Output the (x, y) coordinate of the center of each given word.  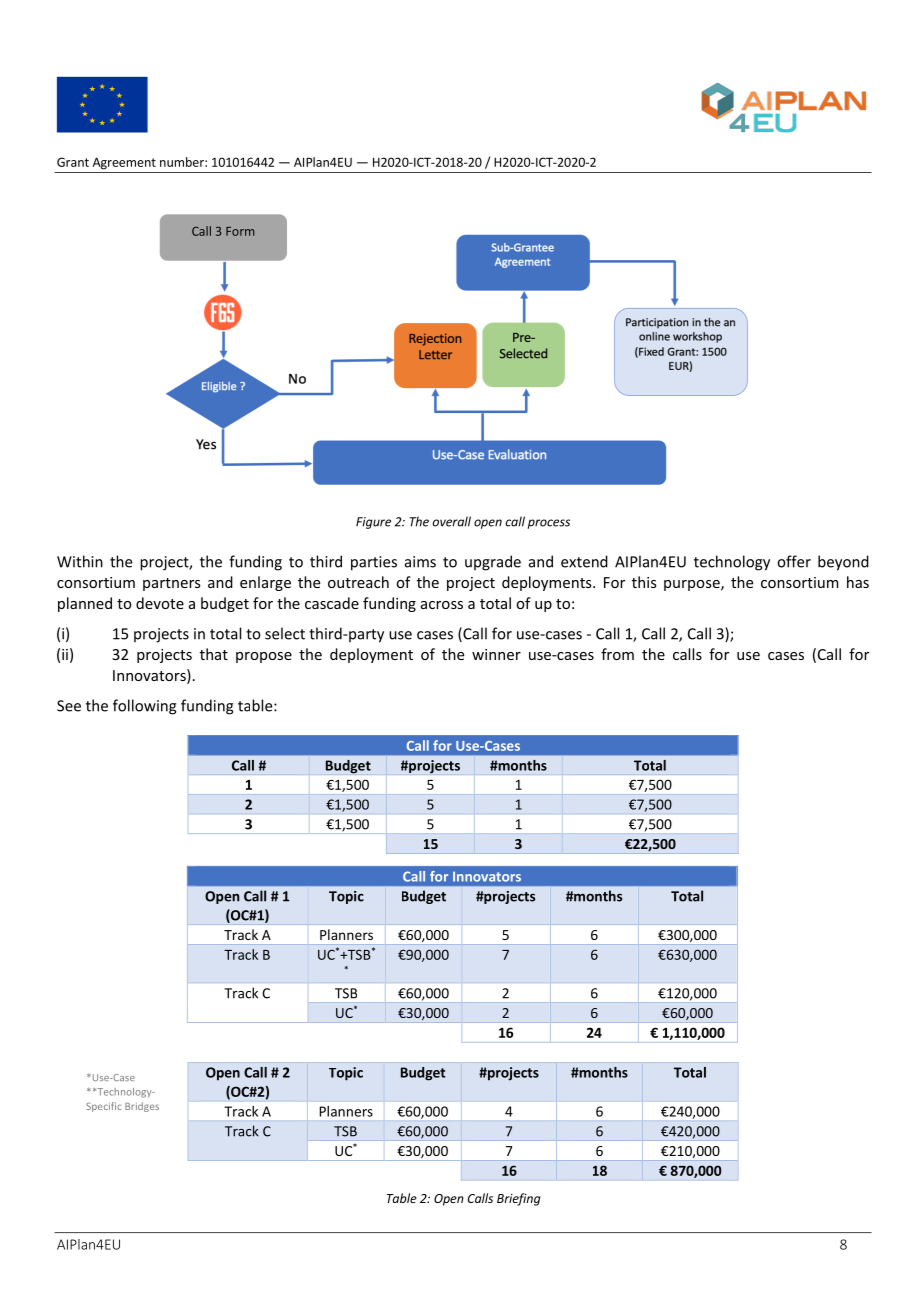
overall (452, 521)
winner (496, 654)
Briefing (518, 1199)
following (145, 707)
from (617, 654)
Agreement (124, 163)
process (549, 524)
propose (264, 657)
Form (240, 231)
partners (172, 584)
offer (794, 561)
